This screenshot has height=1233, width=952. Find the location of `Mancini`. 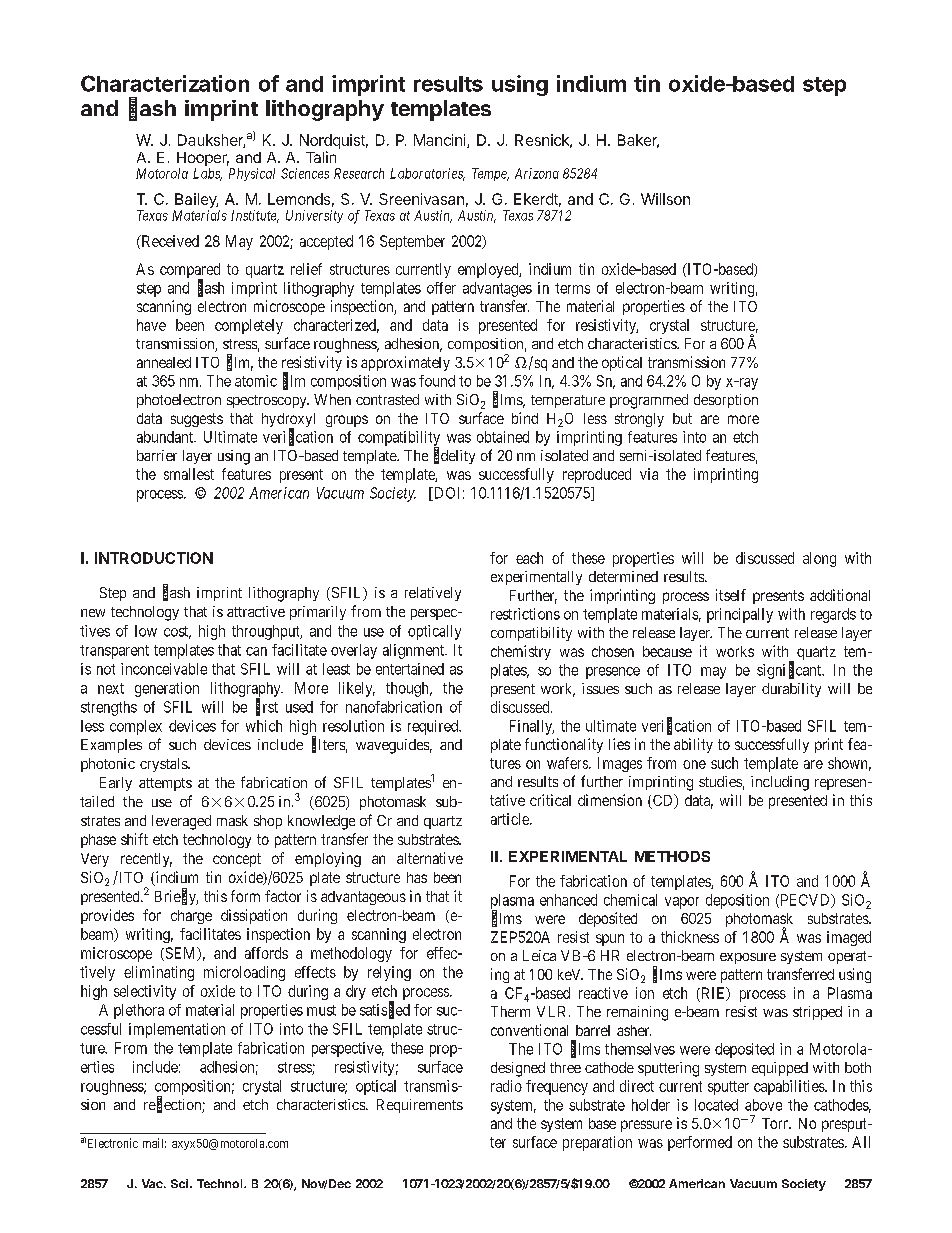

Mancini is located at coordinates (441, 141).
